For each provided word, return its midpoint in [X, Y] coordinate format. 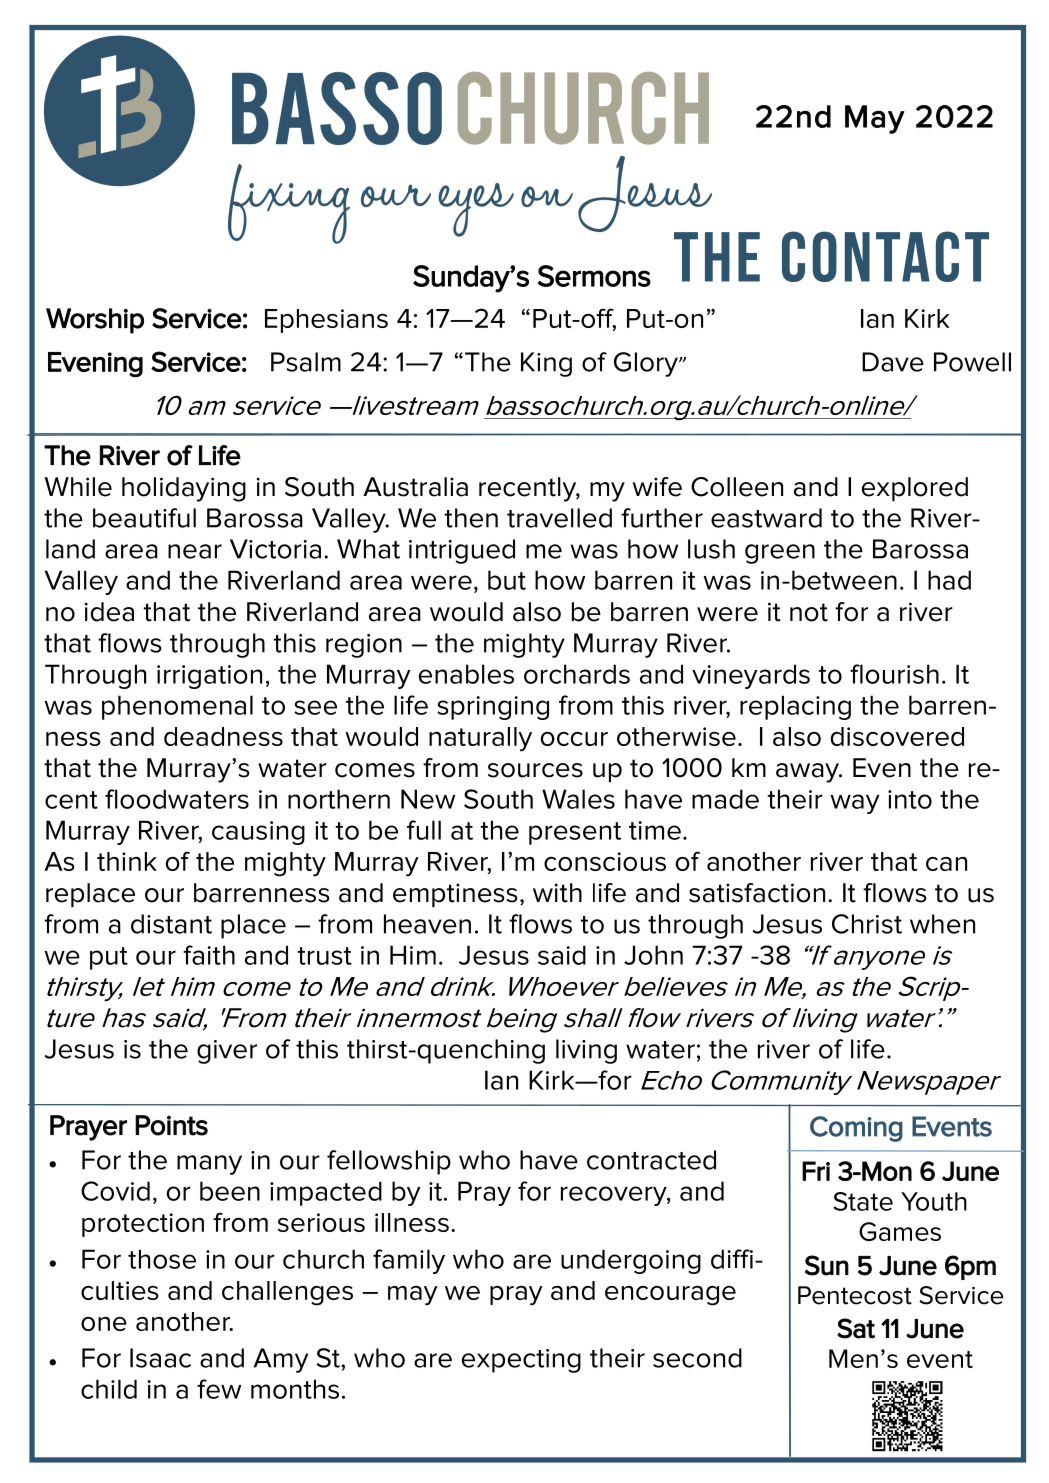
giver [227, 1052]
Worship [95, 321]
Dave [893, 362]
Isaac [160, 1358]
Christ [867, 924]
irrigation [209, 677]
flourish [894, 674]
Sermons [594, 276]
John [653, 955]
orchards [577, 674]
